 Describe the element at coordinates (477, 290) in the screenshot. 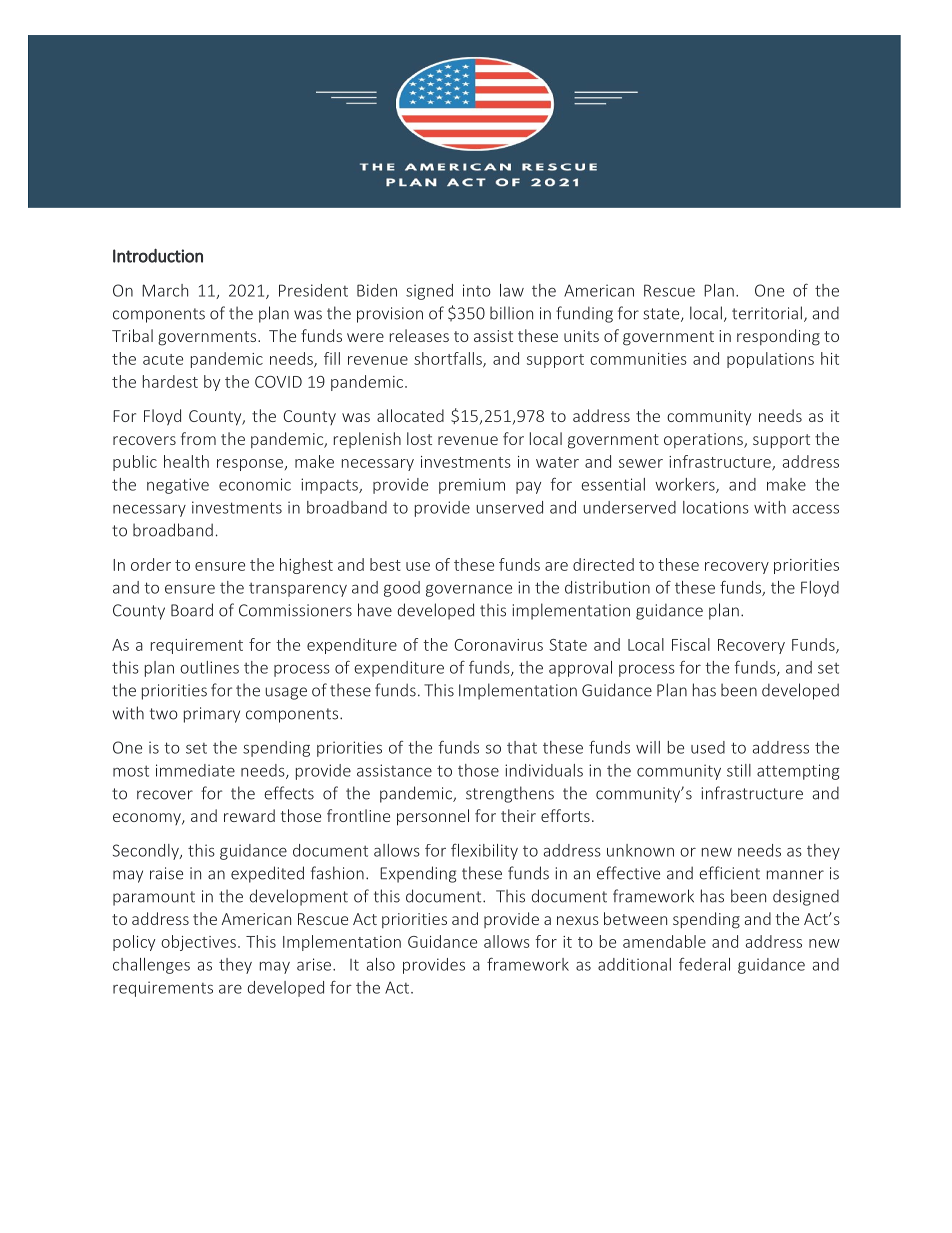

I see `into` at that location.
